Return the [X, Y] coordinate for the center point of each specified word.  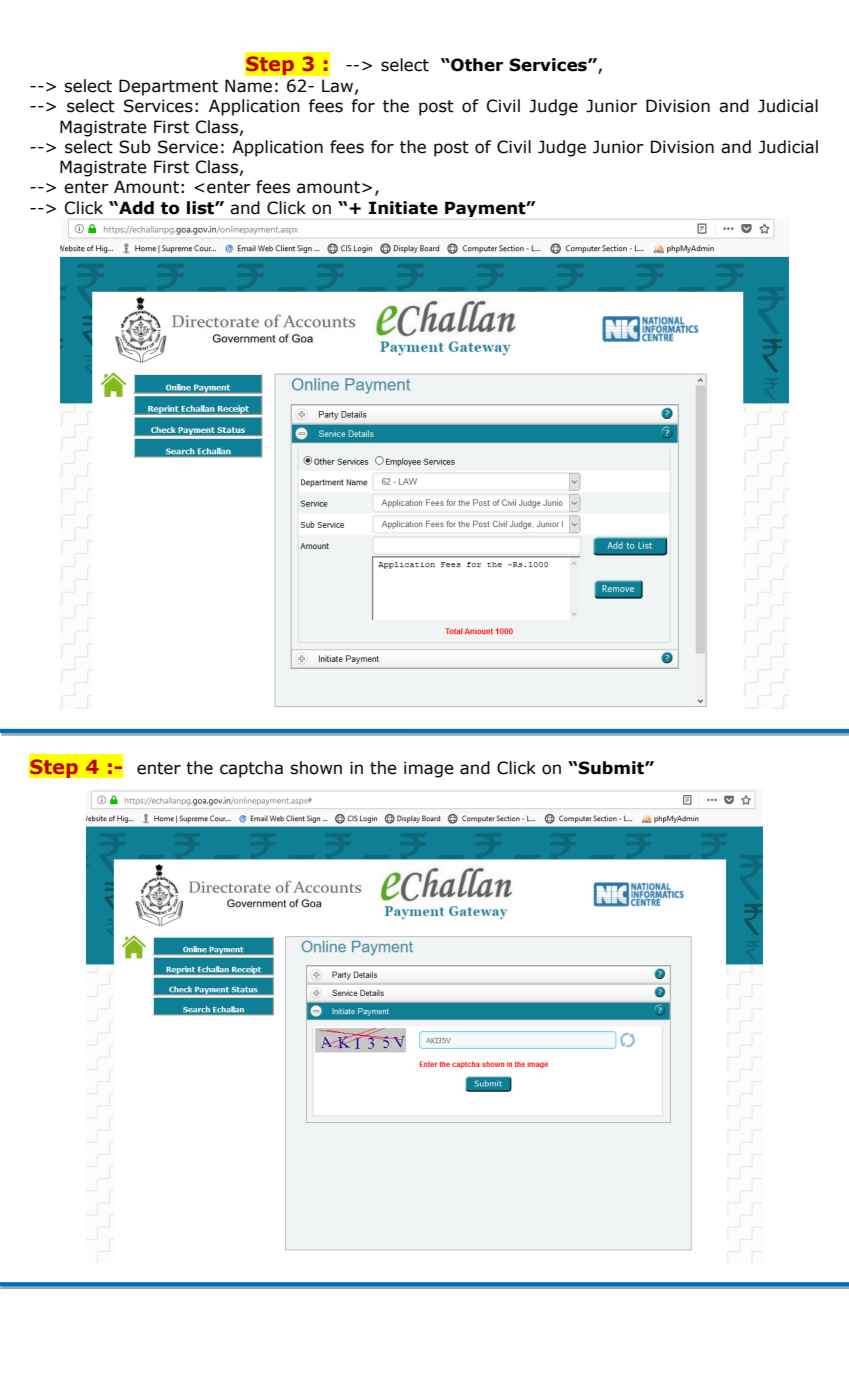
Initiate [403, 208]
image [429, 769]
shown [316, 768]
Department [168, 87]
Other [476, 65]
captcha [251, 769]
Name [248, 86]
